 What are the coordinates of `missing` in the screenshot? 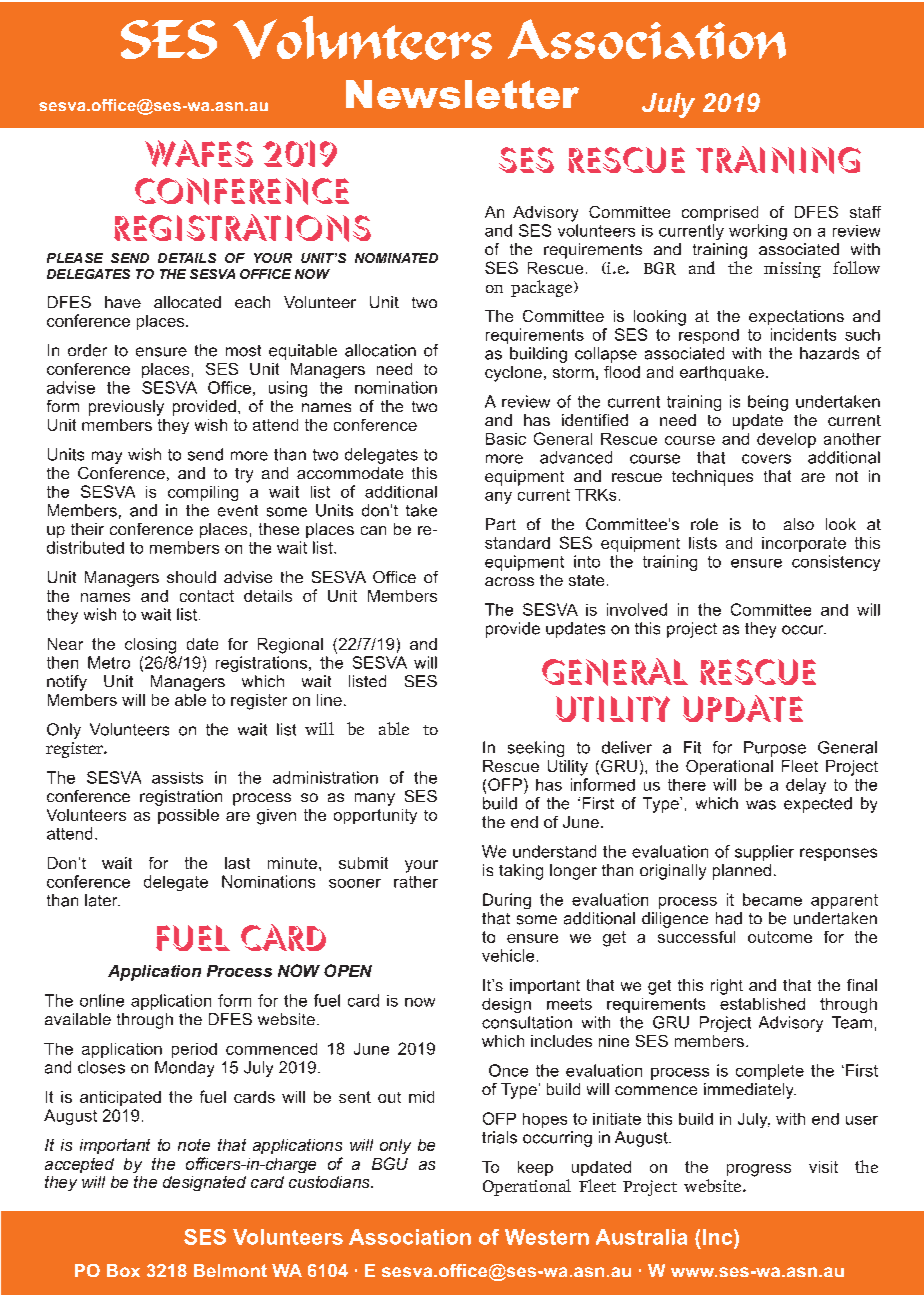 It's located at (792, 270).
